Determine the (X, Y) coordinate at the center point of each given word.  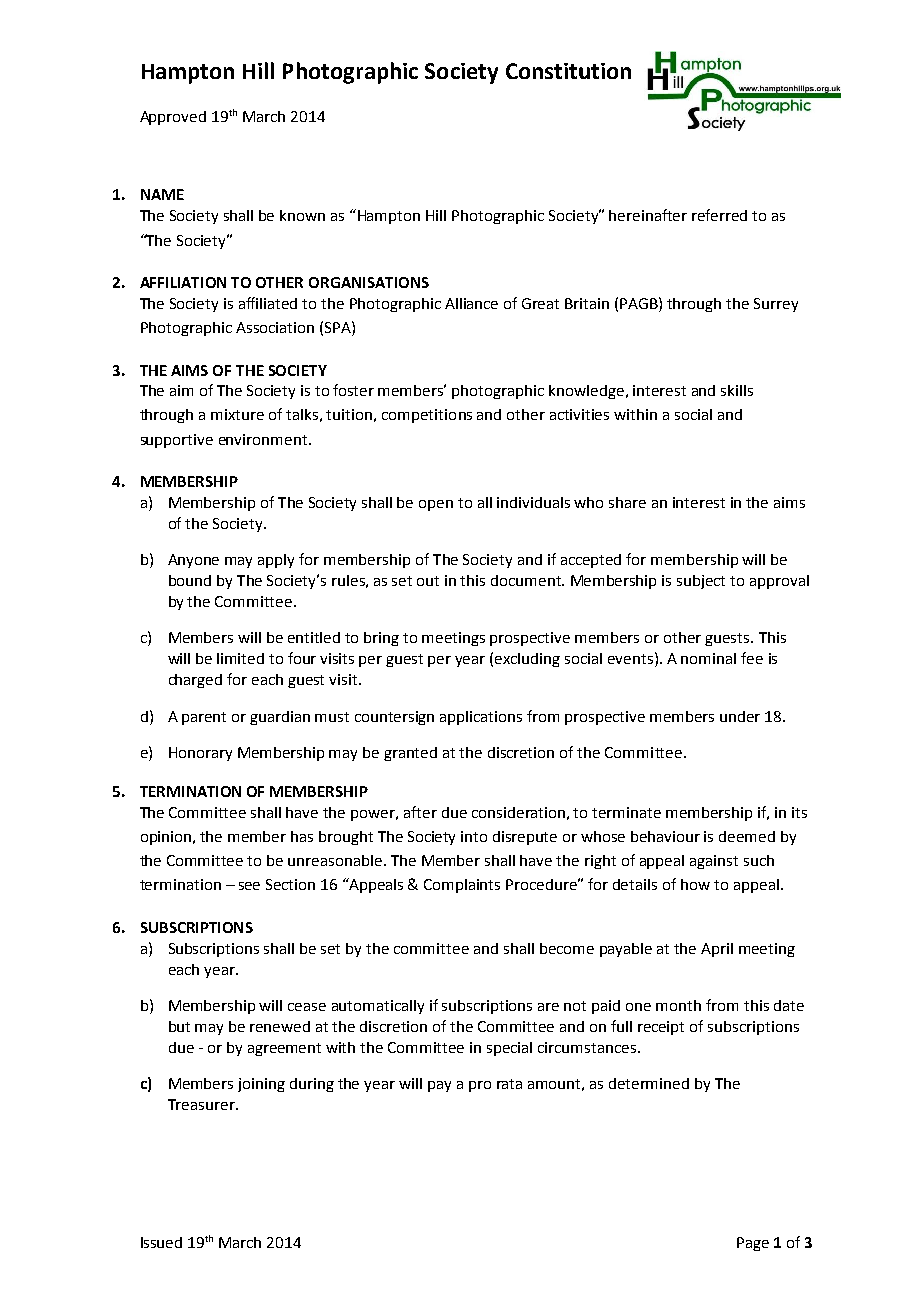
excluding (527, 660)
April (717, 950)
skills (737, 390)
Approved (173, 118)
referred (719, 215)
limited (240, 658)
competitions (427, 416)
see (249, 886)
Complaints (462, 886)
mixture (237, 414)
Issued (161, 1242)
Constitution (568, 71)
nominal (708, 658)
